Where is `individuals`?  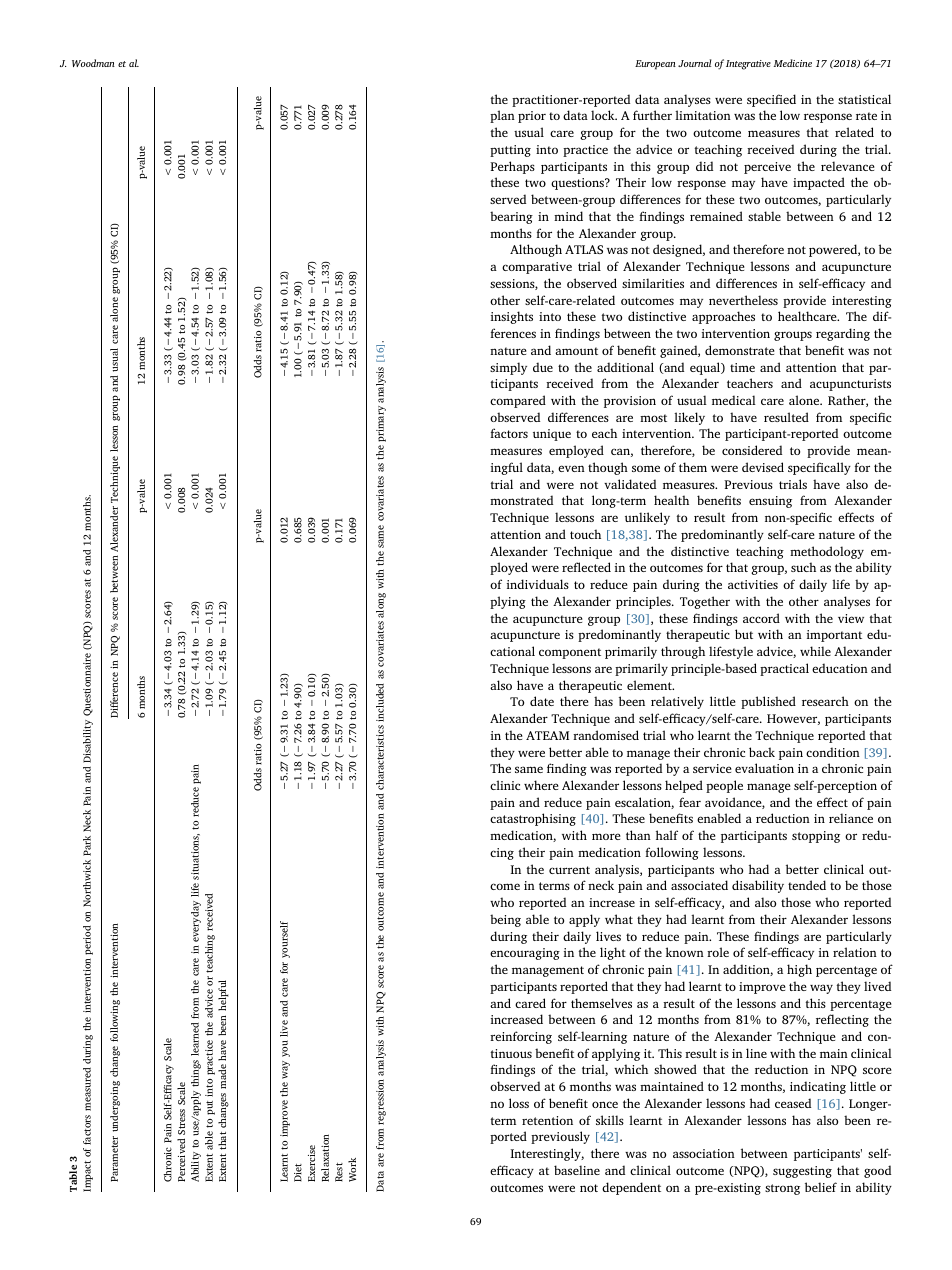
individuals is located at coordinates (538, 584).
